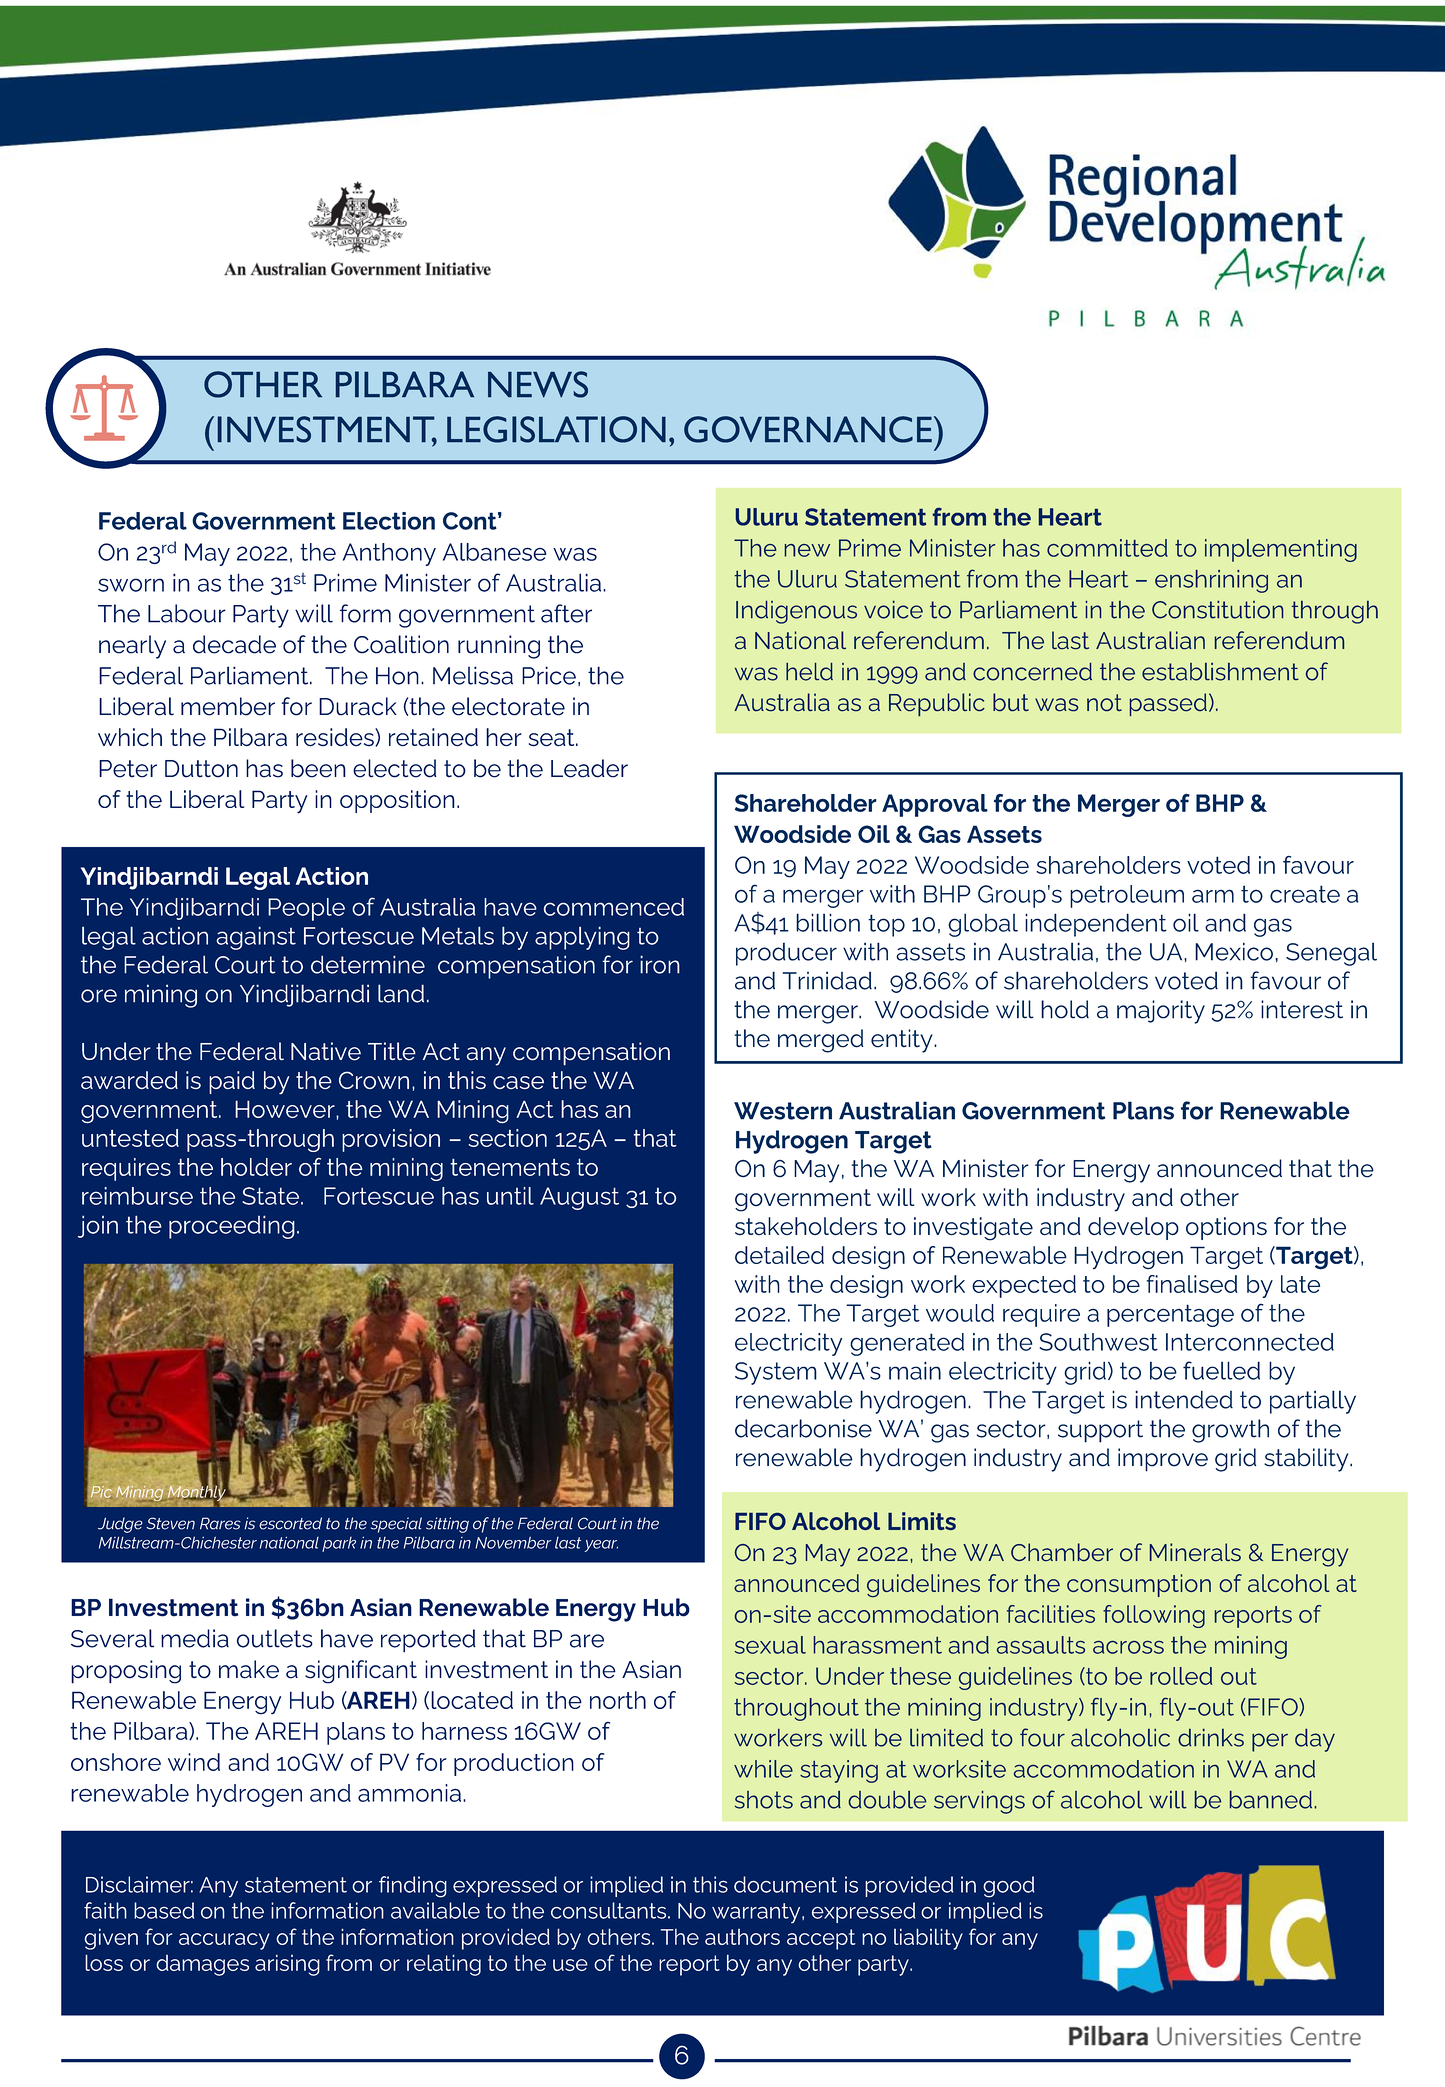 The height and width of the screenshot is (2087, 1445). I want to click on Leader, so click(589, 768).
